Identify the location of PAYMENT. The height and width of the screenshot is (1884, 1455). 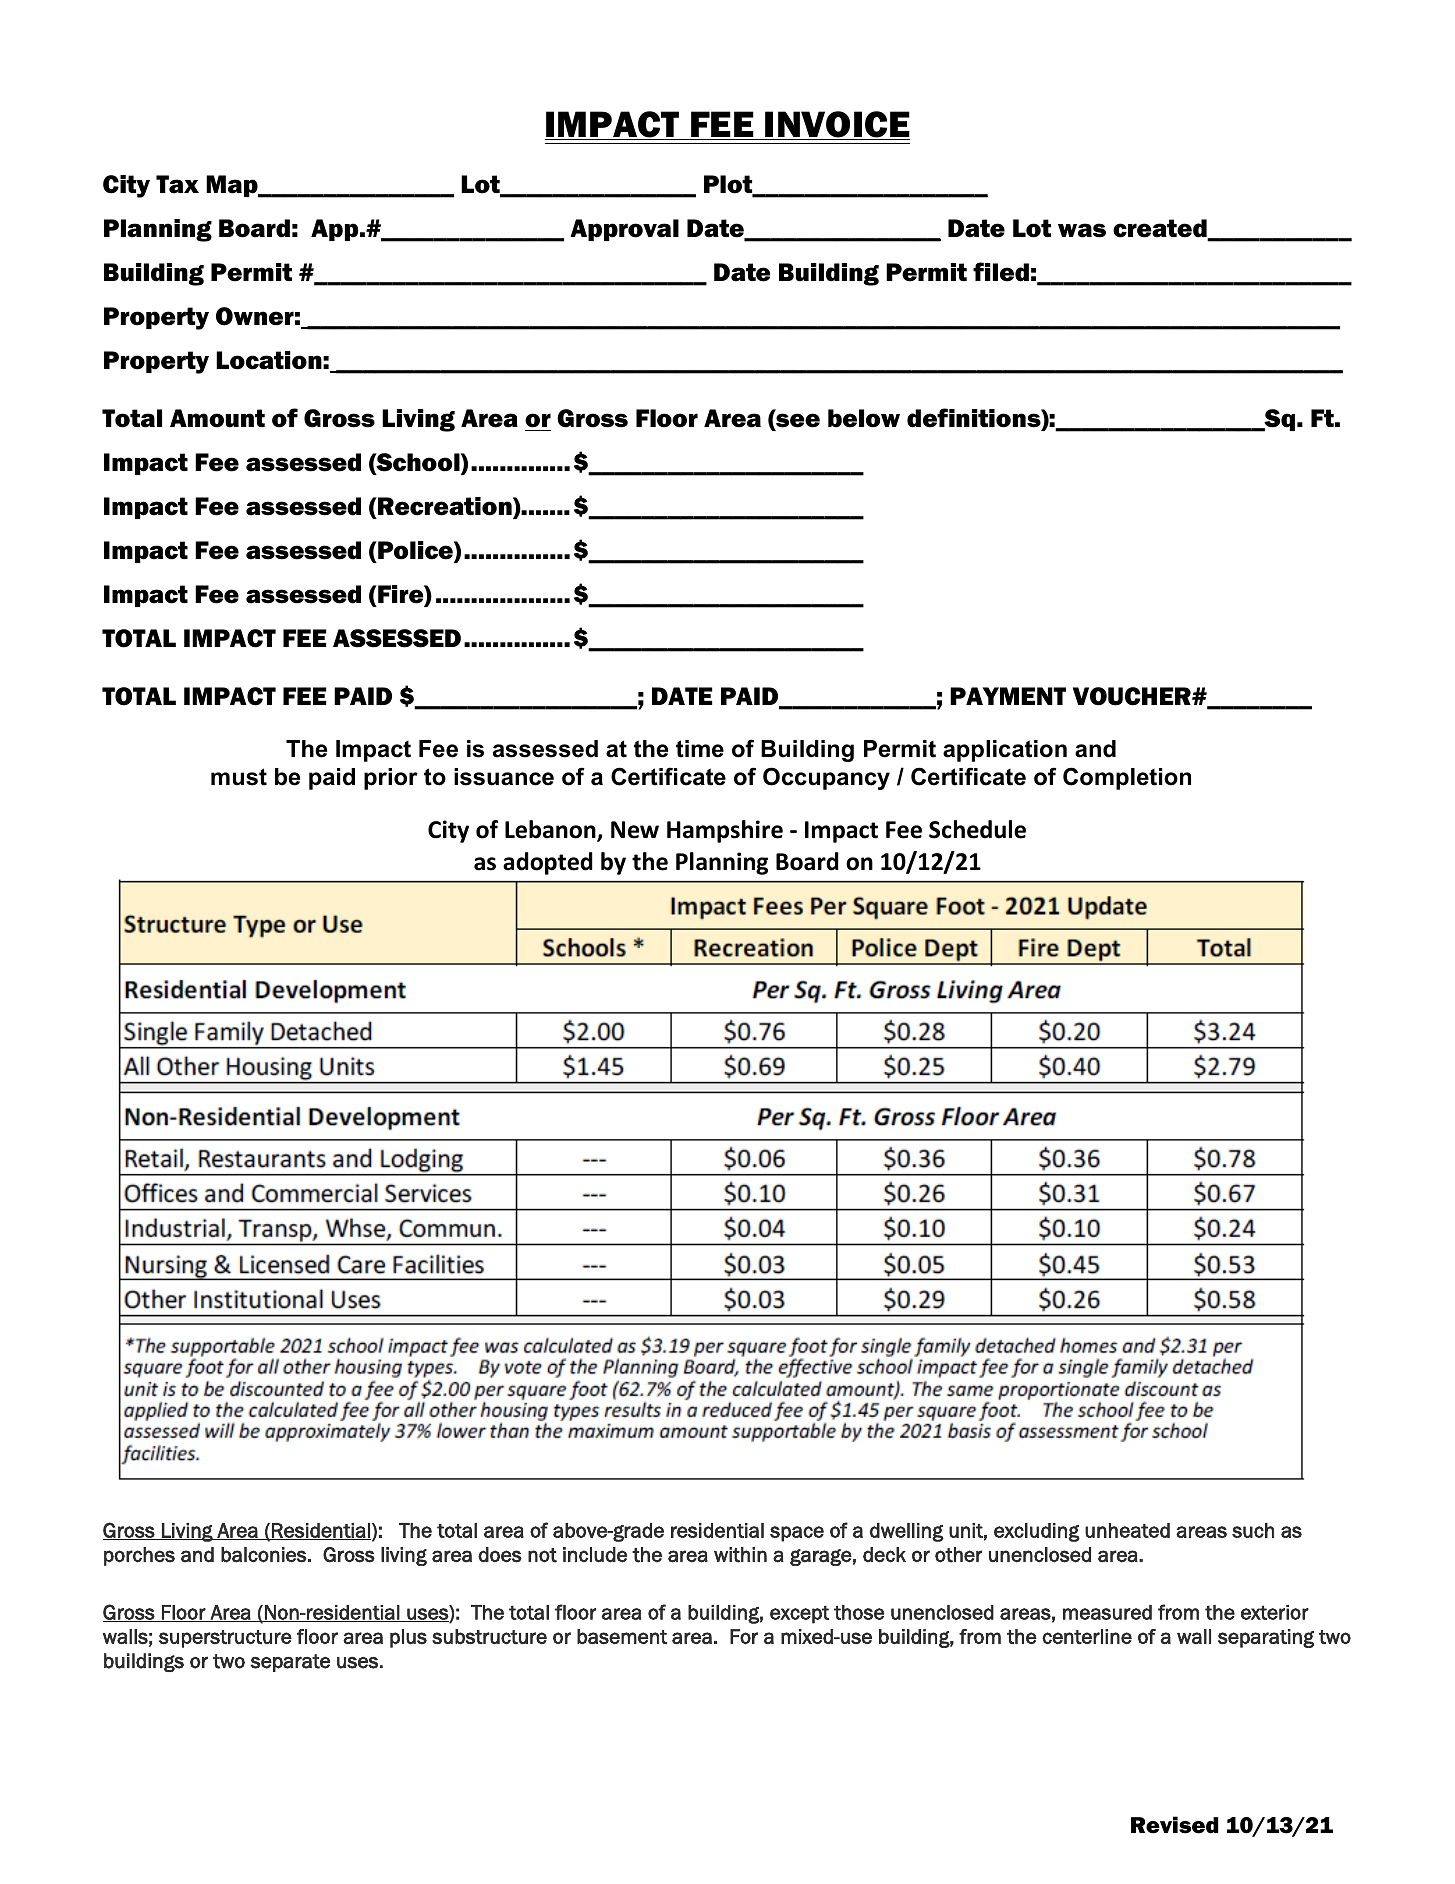
(1008, 696).
